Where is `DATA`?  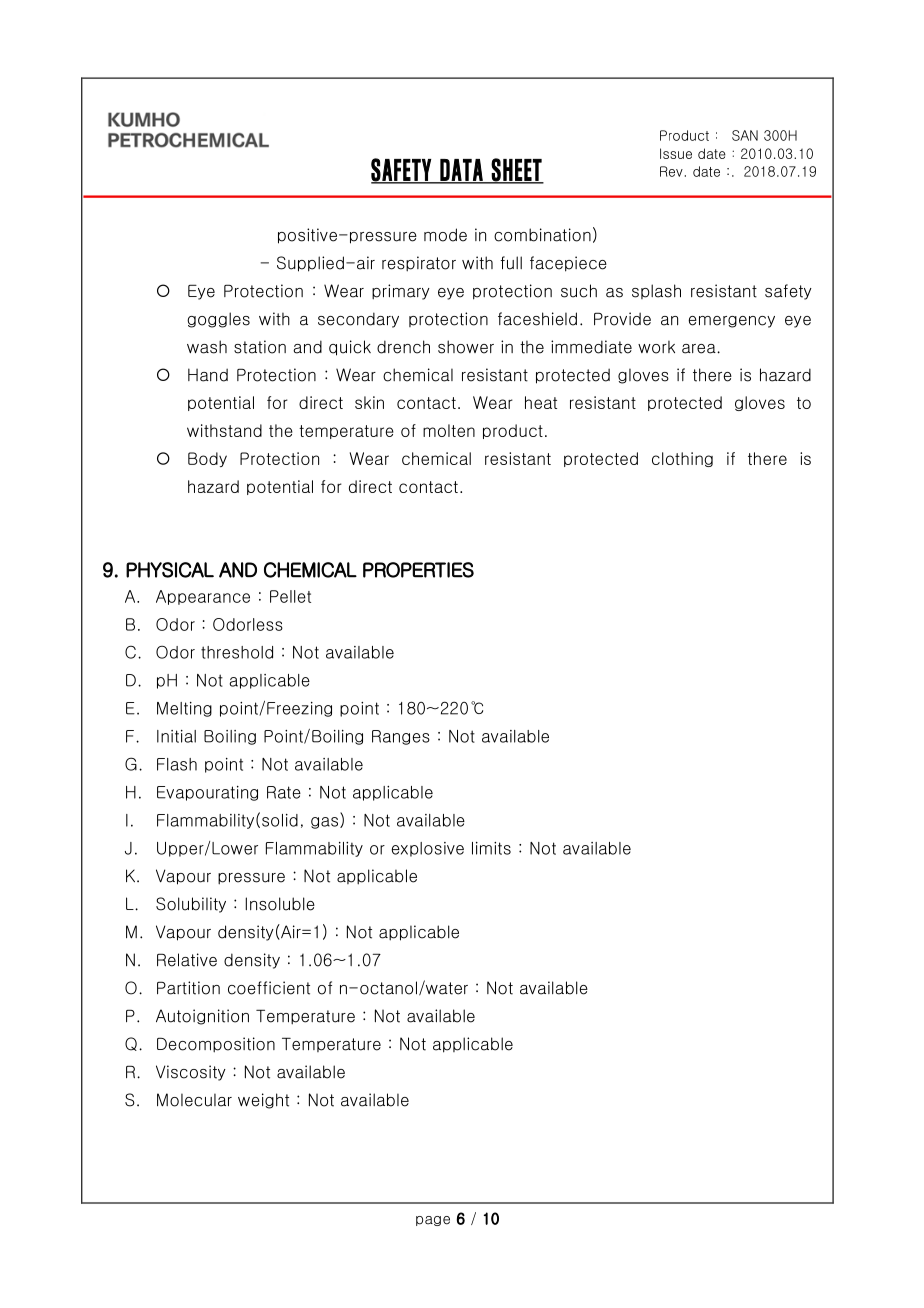
DATA is located at coordinates (461, 171).
